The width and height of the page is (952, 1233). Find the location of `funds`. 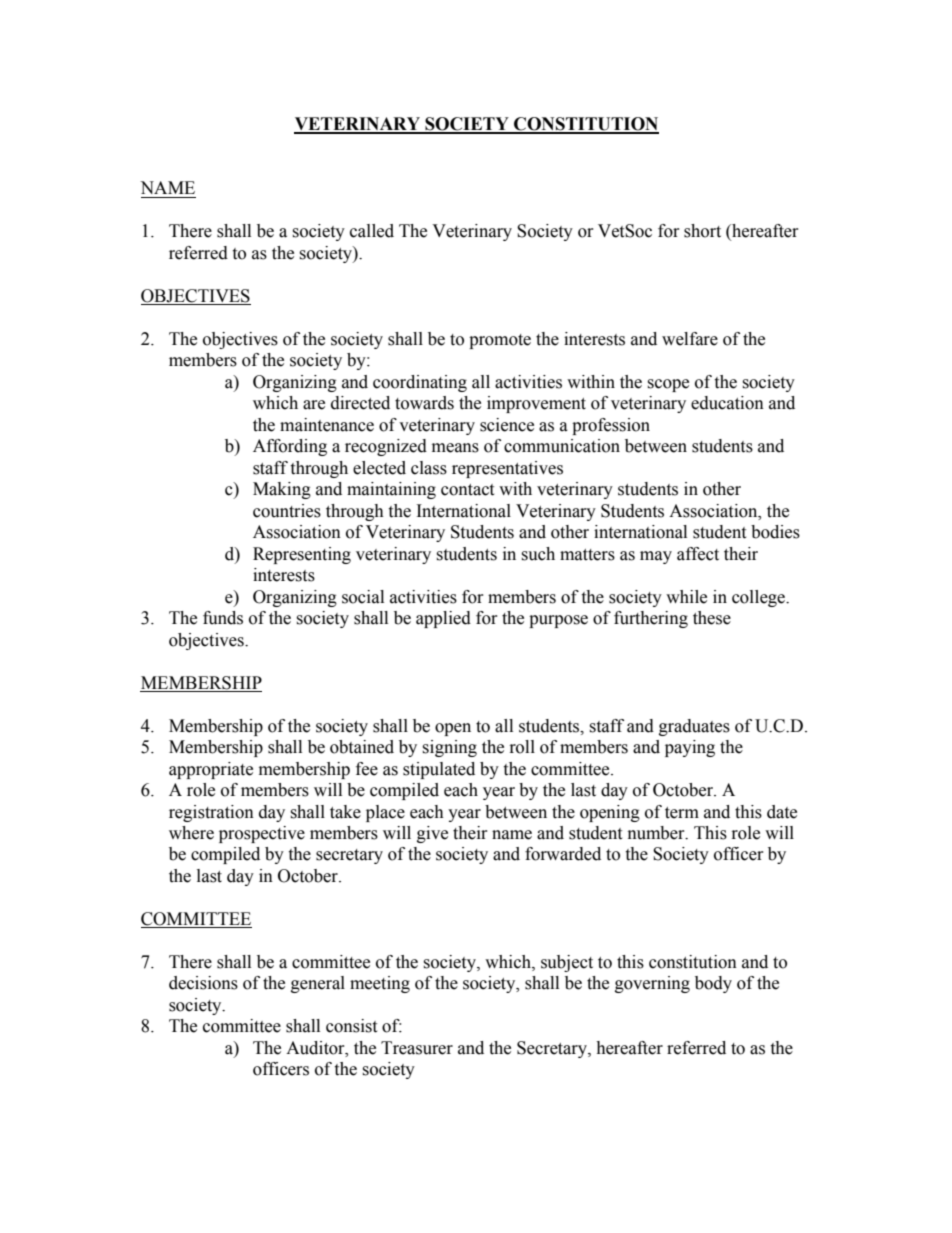

funds is located at coordinates (223, 618).
